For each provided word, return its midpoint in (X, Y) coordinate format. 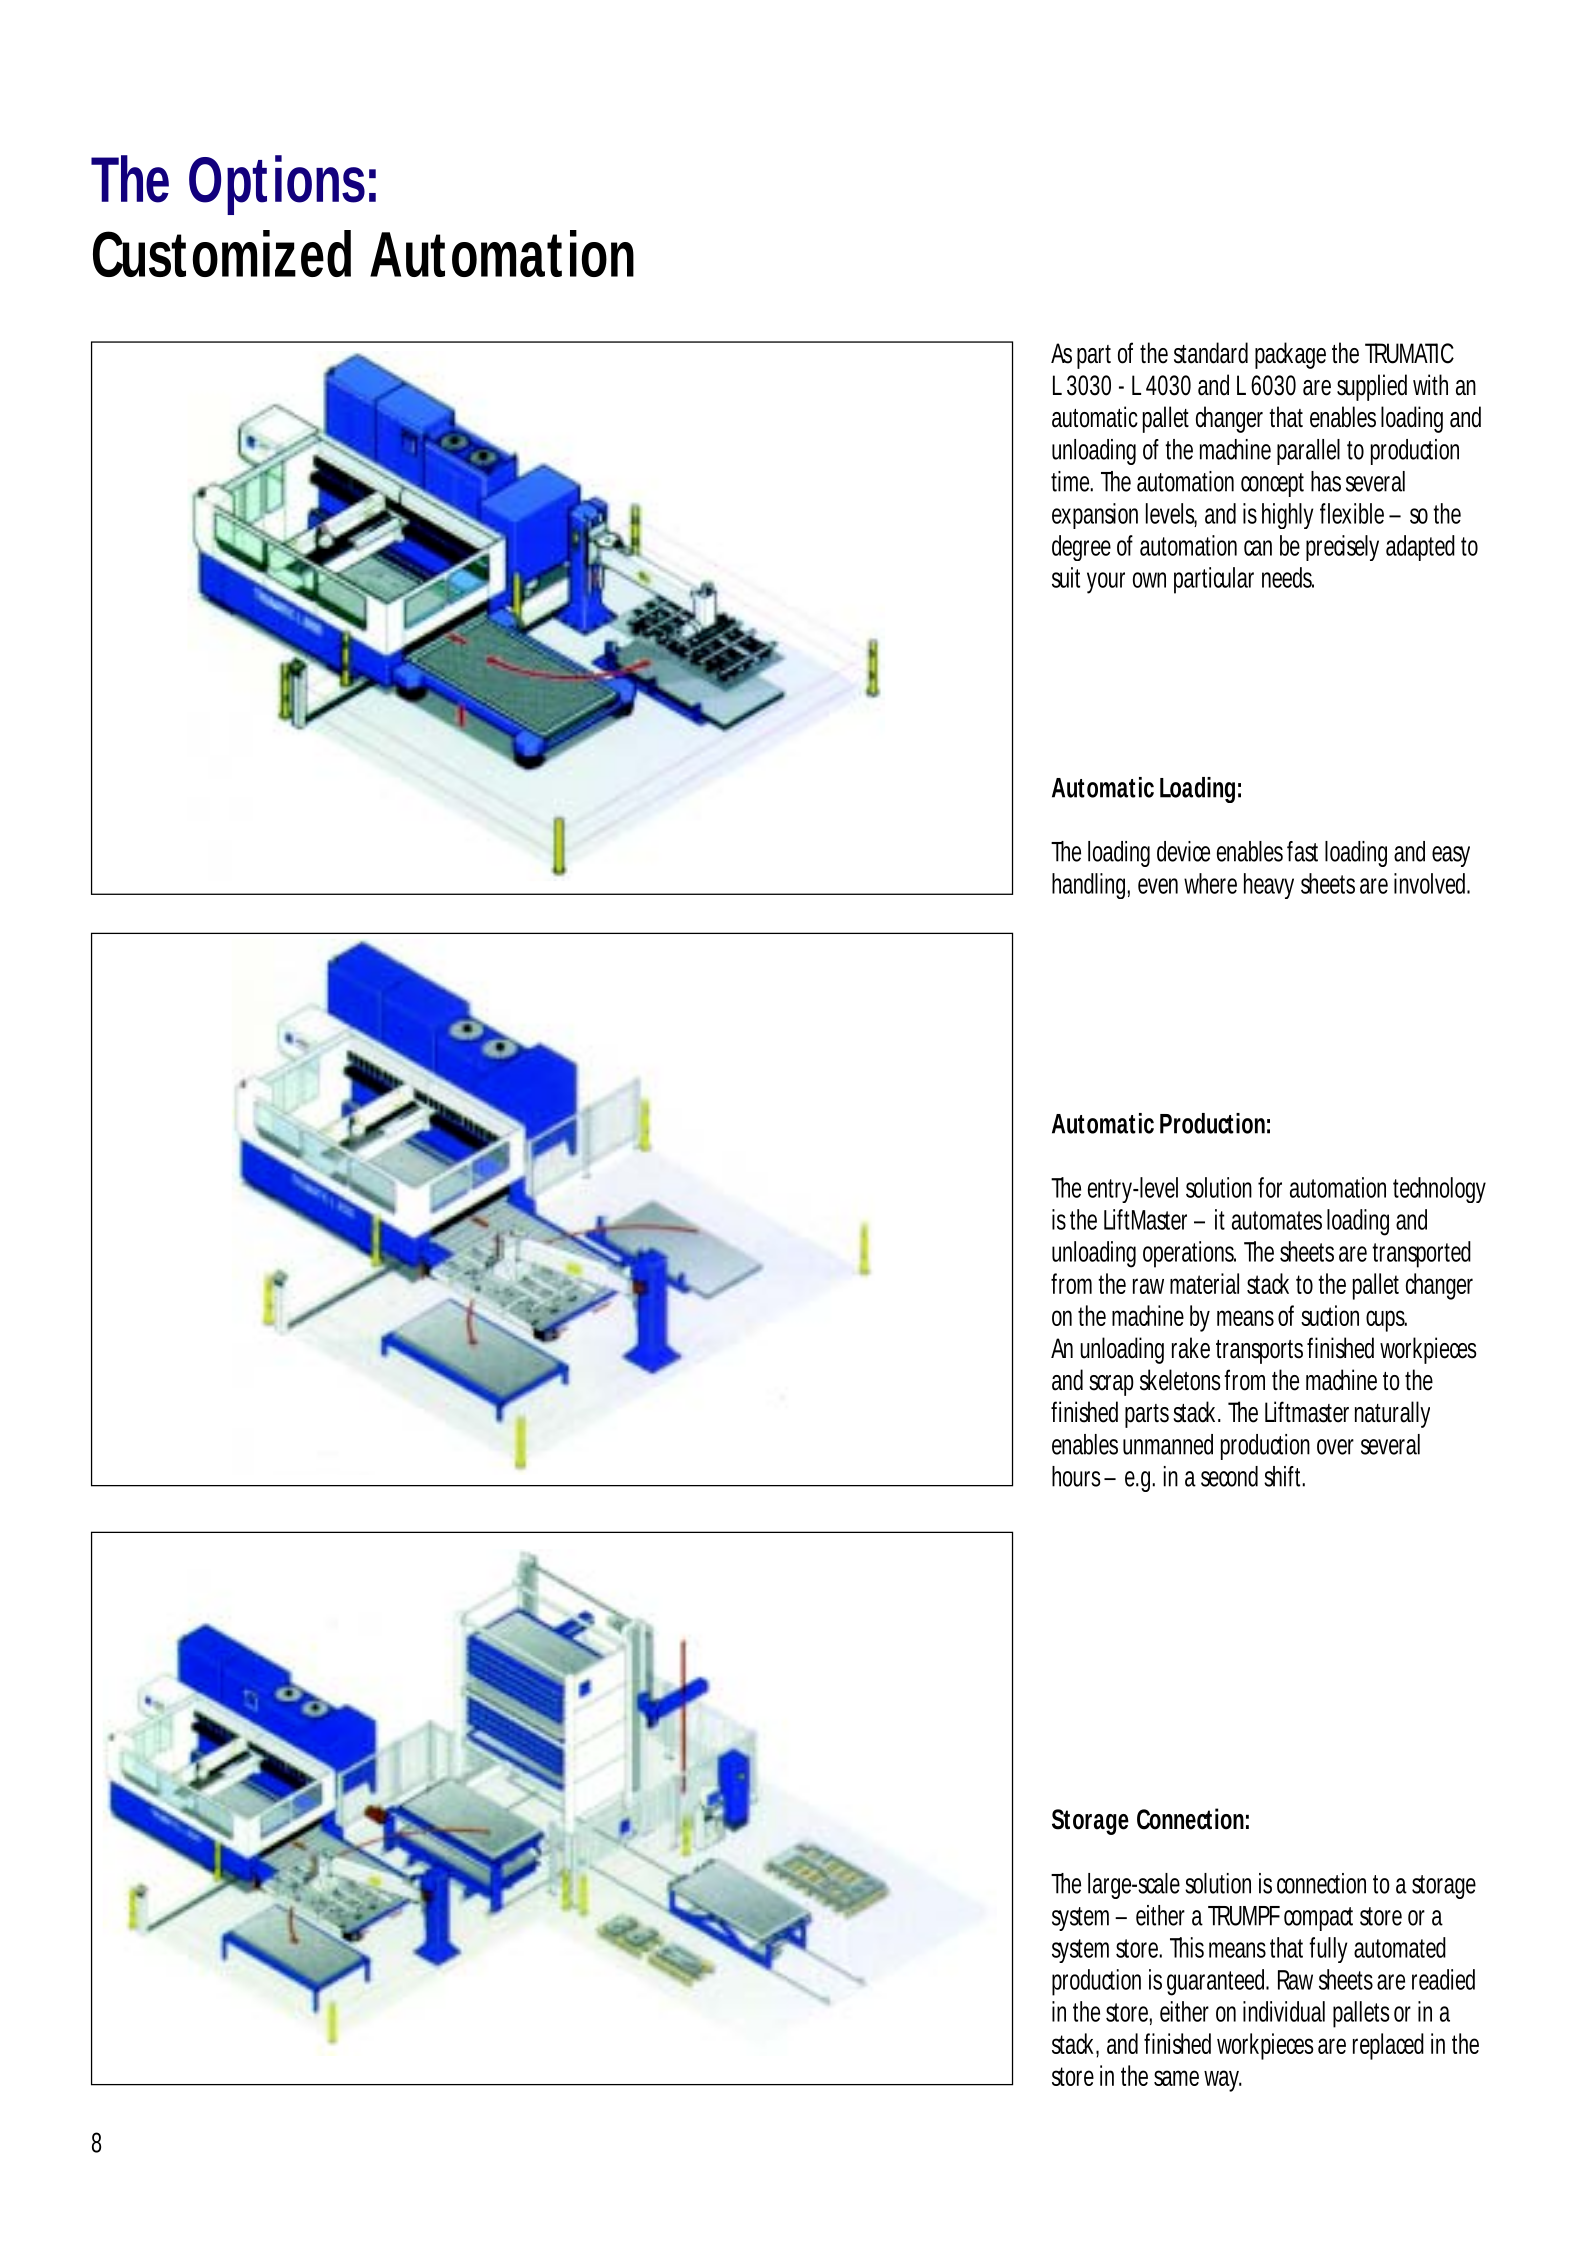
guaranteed (1218, 1982)
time (1072, 481)
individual (1284, 2011)
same (1179, 2078)
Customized (222, 253)
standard (1211, 353)
